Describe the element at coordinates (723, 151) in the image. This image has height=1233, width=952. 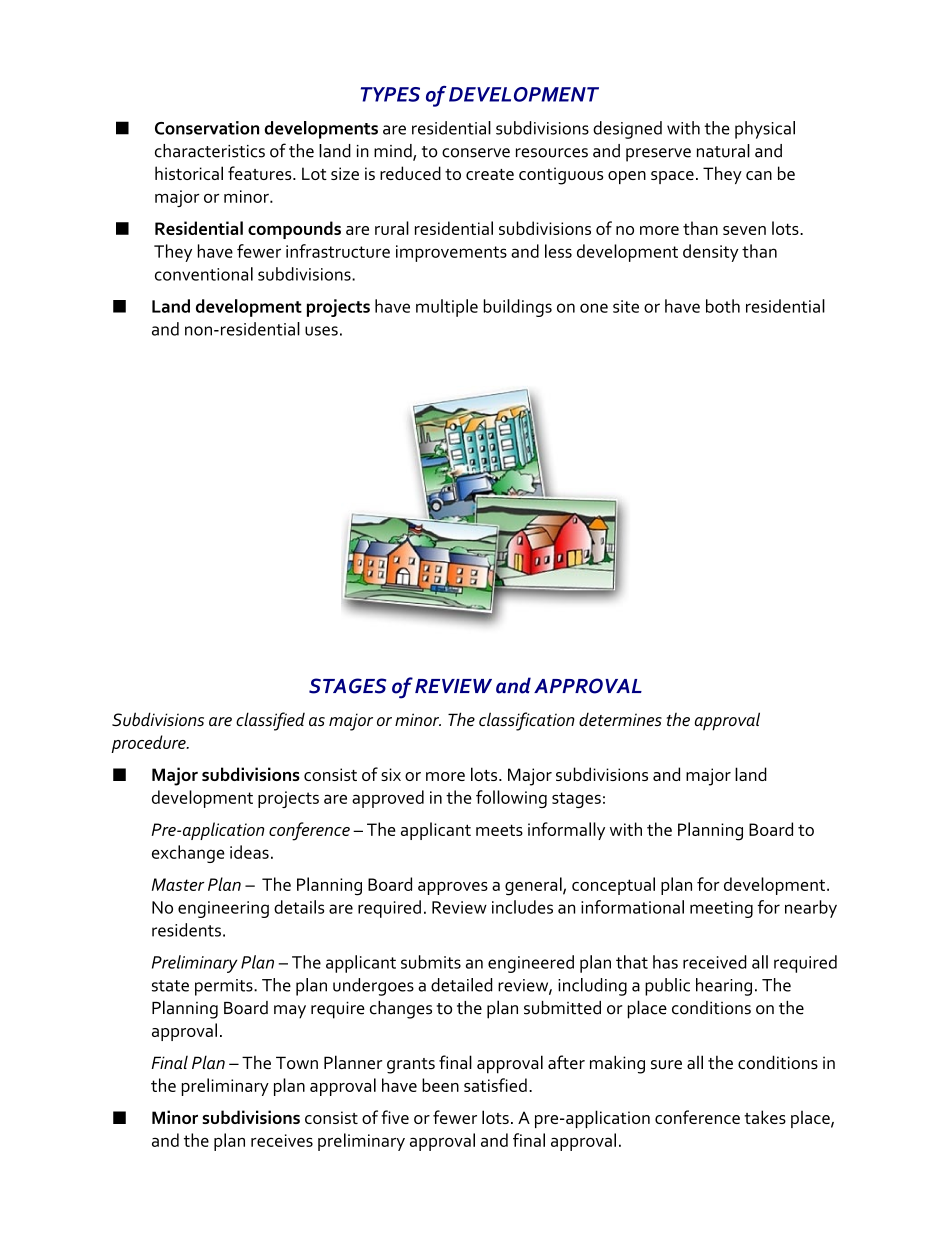
I see `natural` at that location.
